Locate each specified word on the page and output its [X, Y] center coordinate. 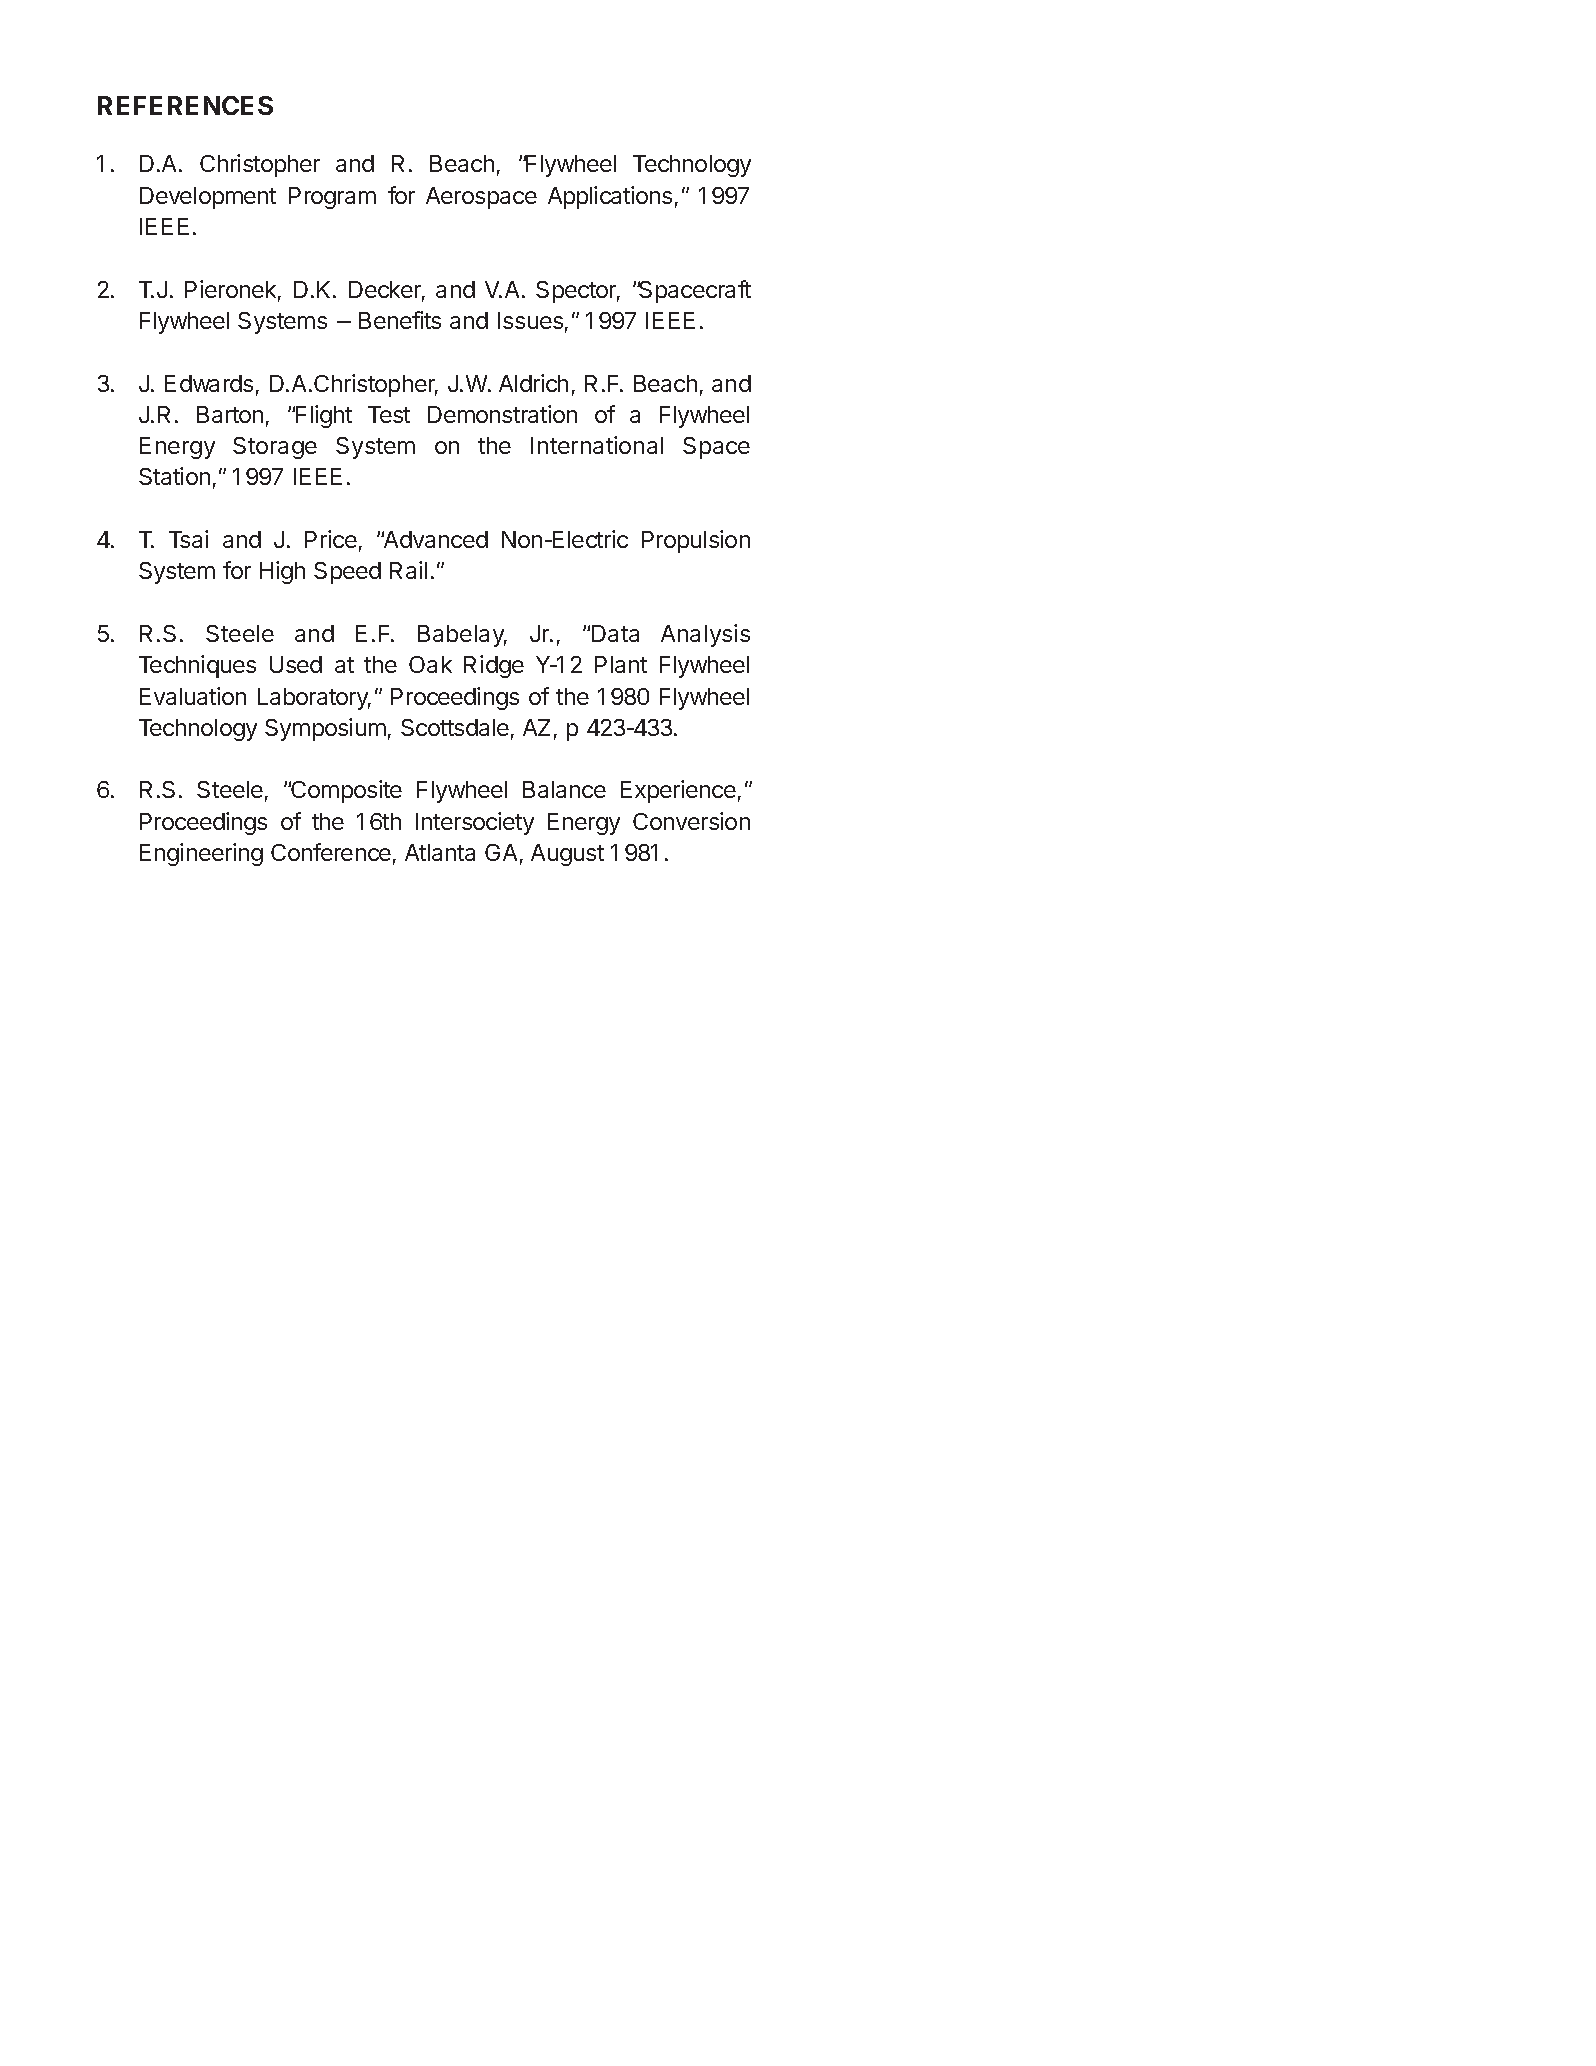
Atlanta [440, 852]
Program [332, 198]
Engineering [201, 854]
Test [389, 414]
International [597, 445]
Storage [275, 448]
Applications [610, 197]
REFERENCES [185, 105]
